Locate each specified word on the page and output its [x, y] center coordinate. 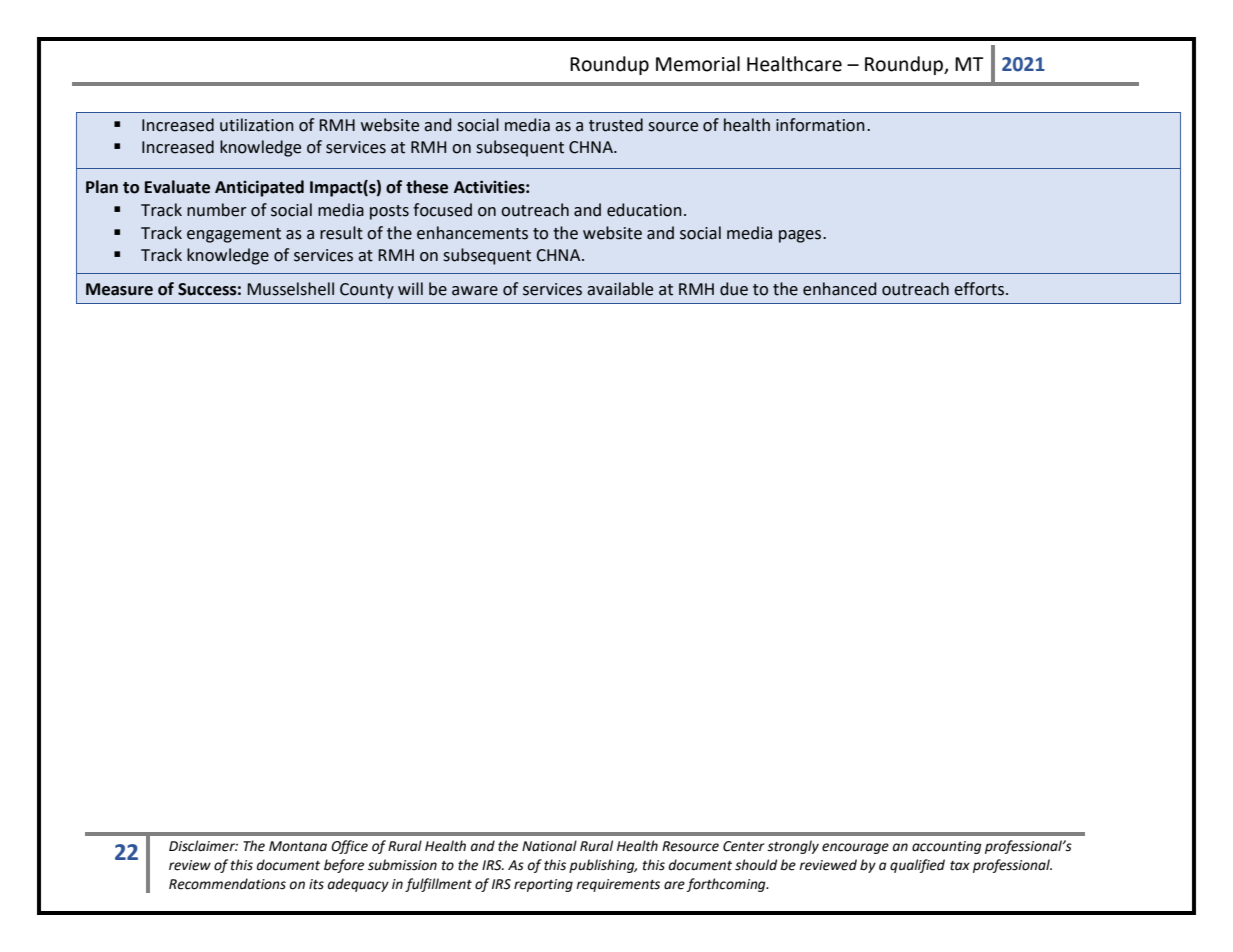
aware [475, 291]
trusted [616, 125]
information [820, 125]
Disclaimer [203, 846]
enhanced [839, 289]
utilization [257, 125]
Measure [119, 289]
